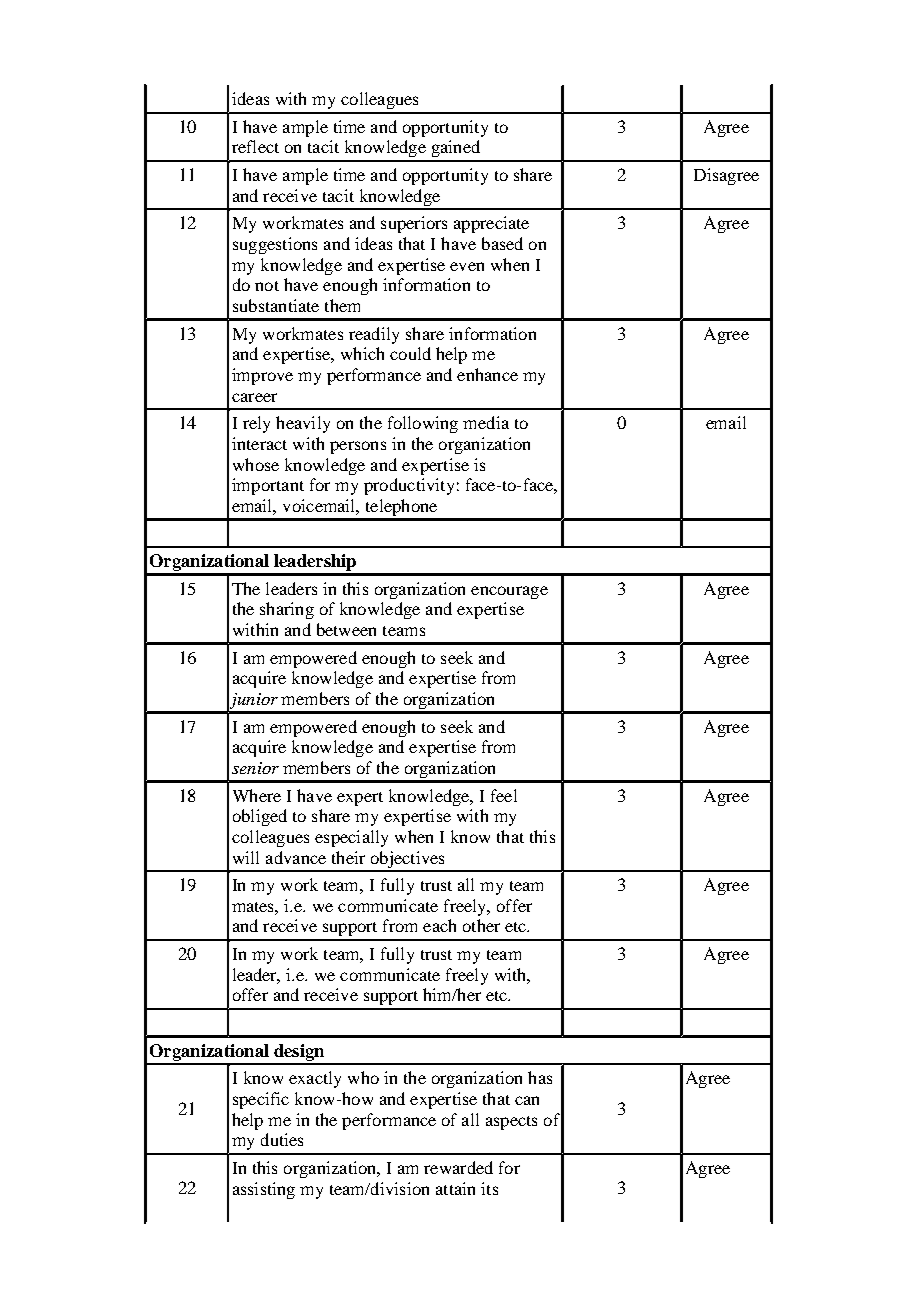 This image has height=1308, width=924. What do you see at coordinates (511, 1123) in the image?
I see `aspects` at bounding box center [511, 1123].
